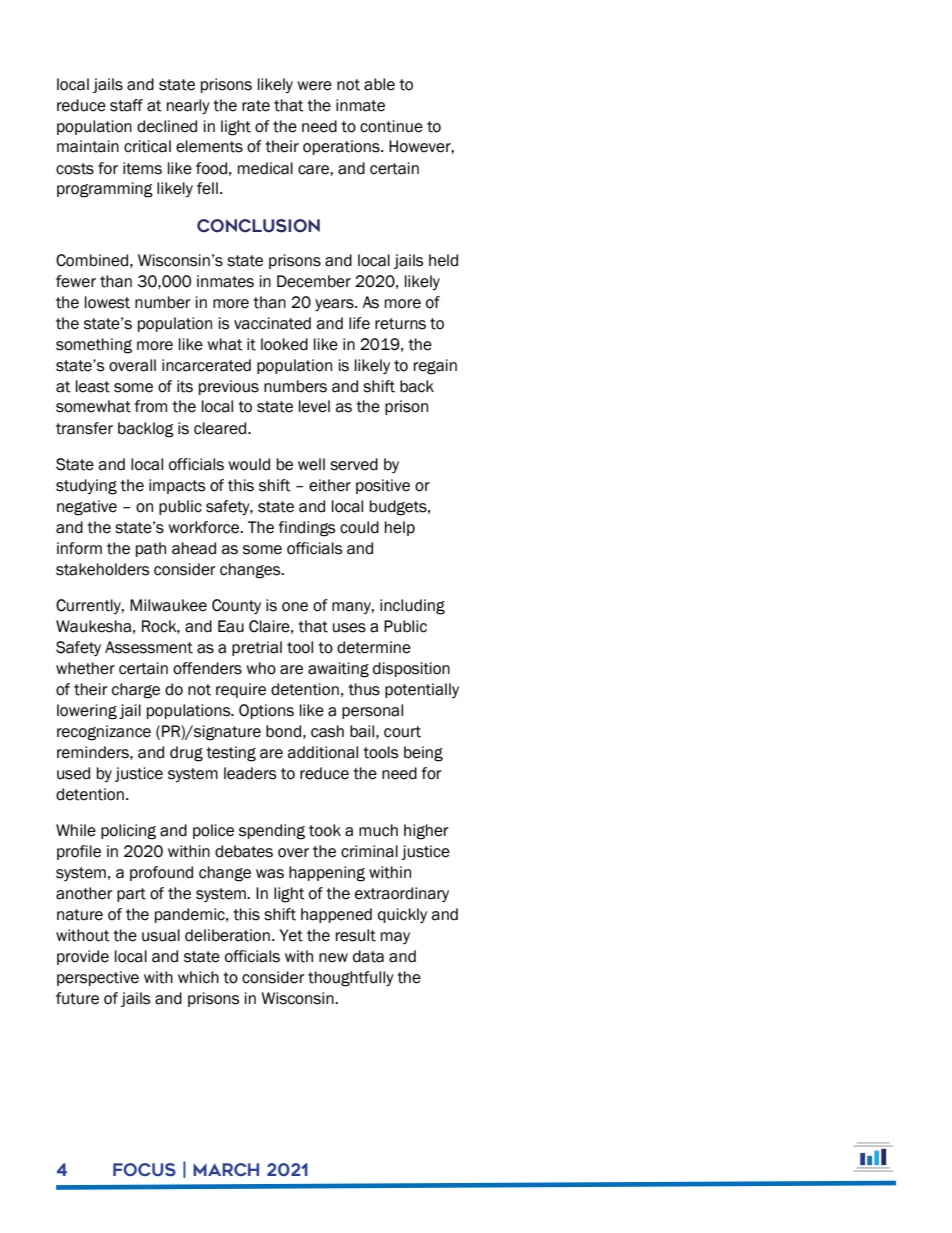  I want to click on much, so click(378, 830).
